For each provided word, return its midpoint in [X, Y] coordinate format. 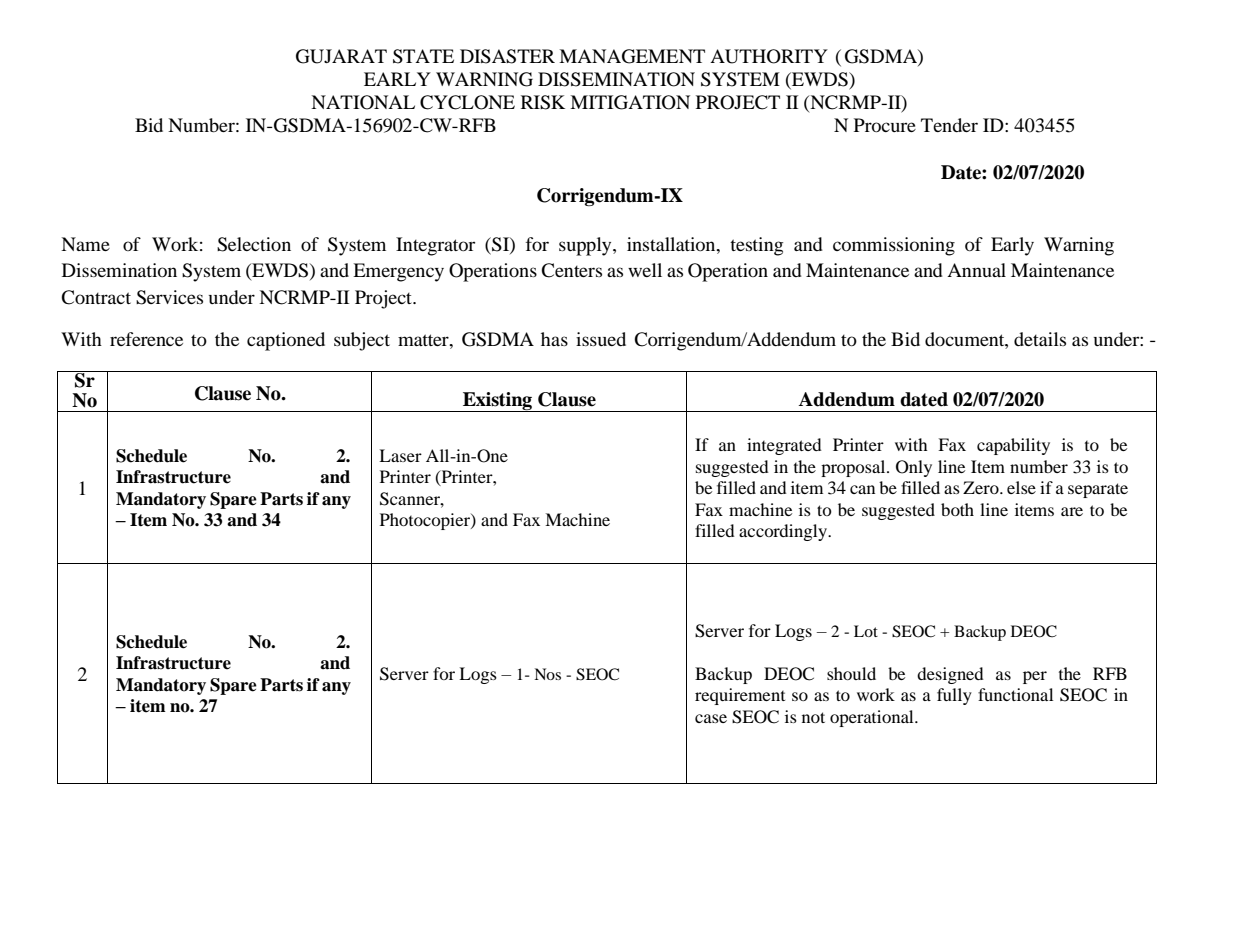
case [711, 718]
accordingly [784, 532]
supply [586, 246]
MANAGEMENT [632, 56]
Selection [254, 244]
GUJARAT [341, 56]
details [1040, 339]
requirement [740, 696]
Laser [400, 455]
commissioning [894, 246]
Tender [949, 125]
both [957, 509]
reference [146, 339]
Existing [497, 402]
